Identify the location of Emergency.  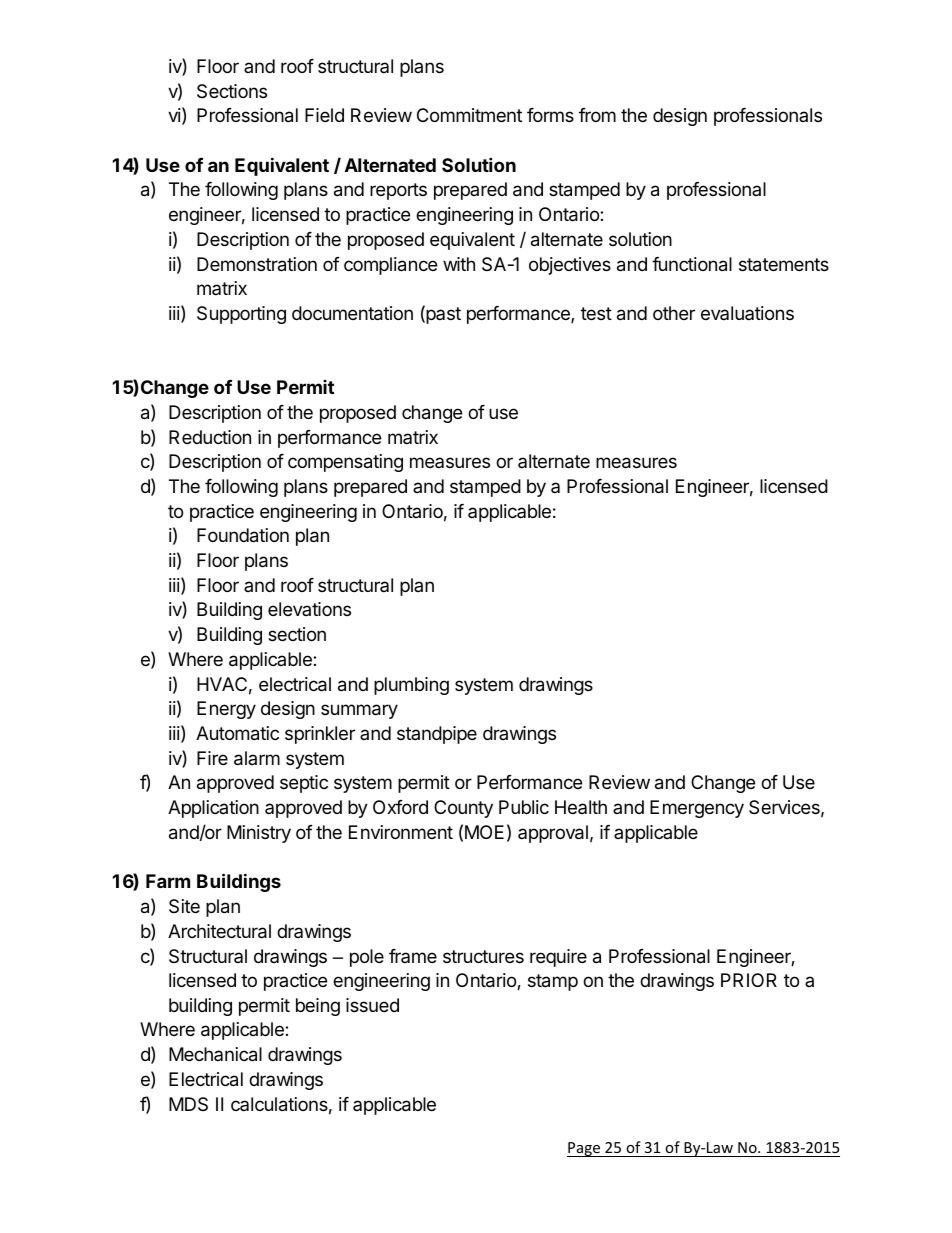
(697, 809).
